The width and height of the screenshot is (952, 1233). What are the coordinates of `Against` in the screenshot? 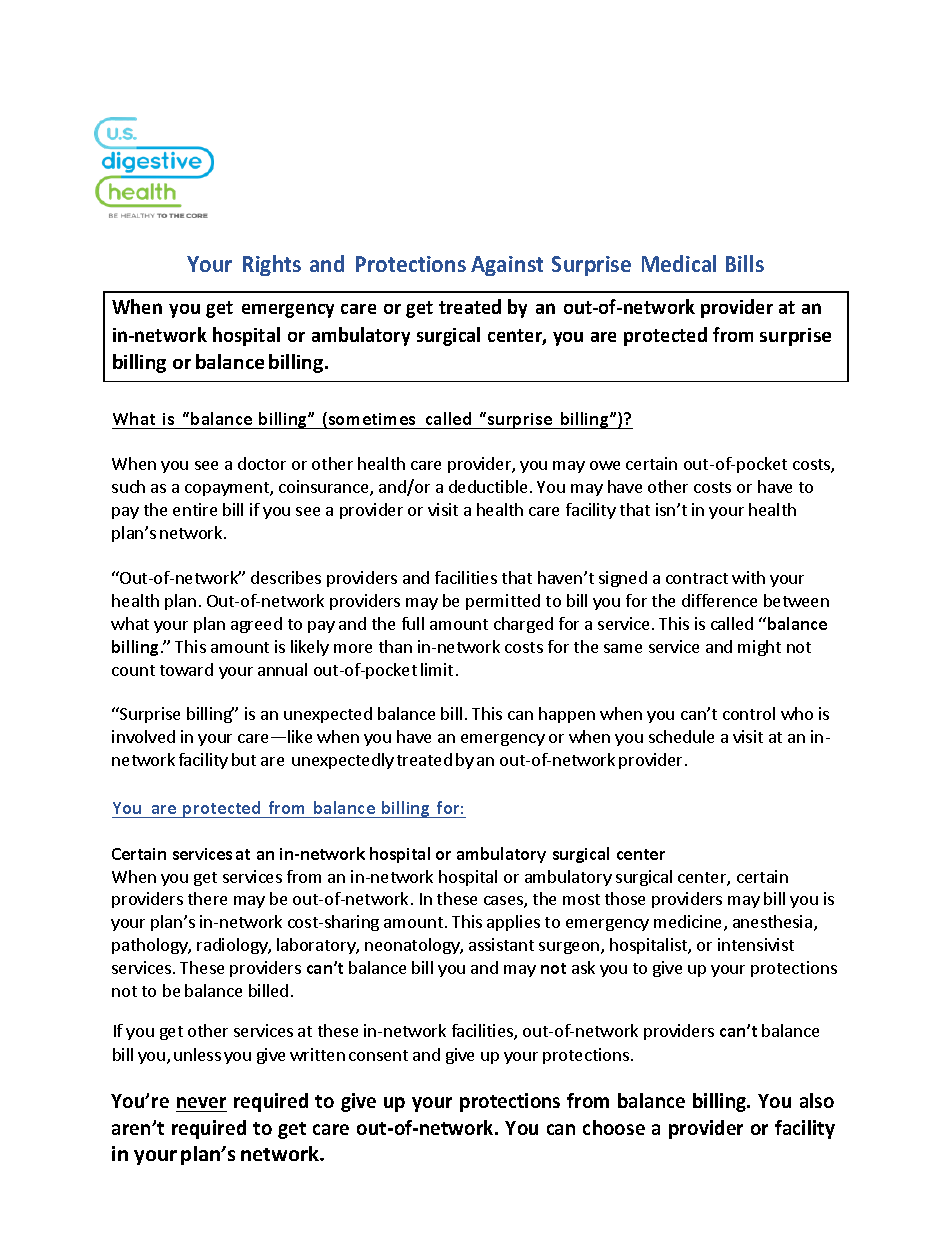 It's located at (507, 266).
